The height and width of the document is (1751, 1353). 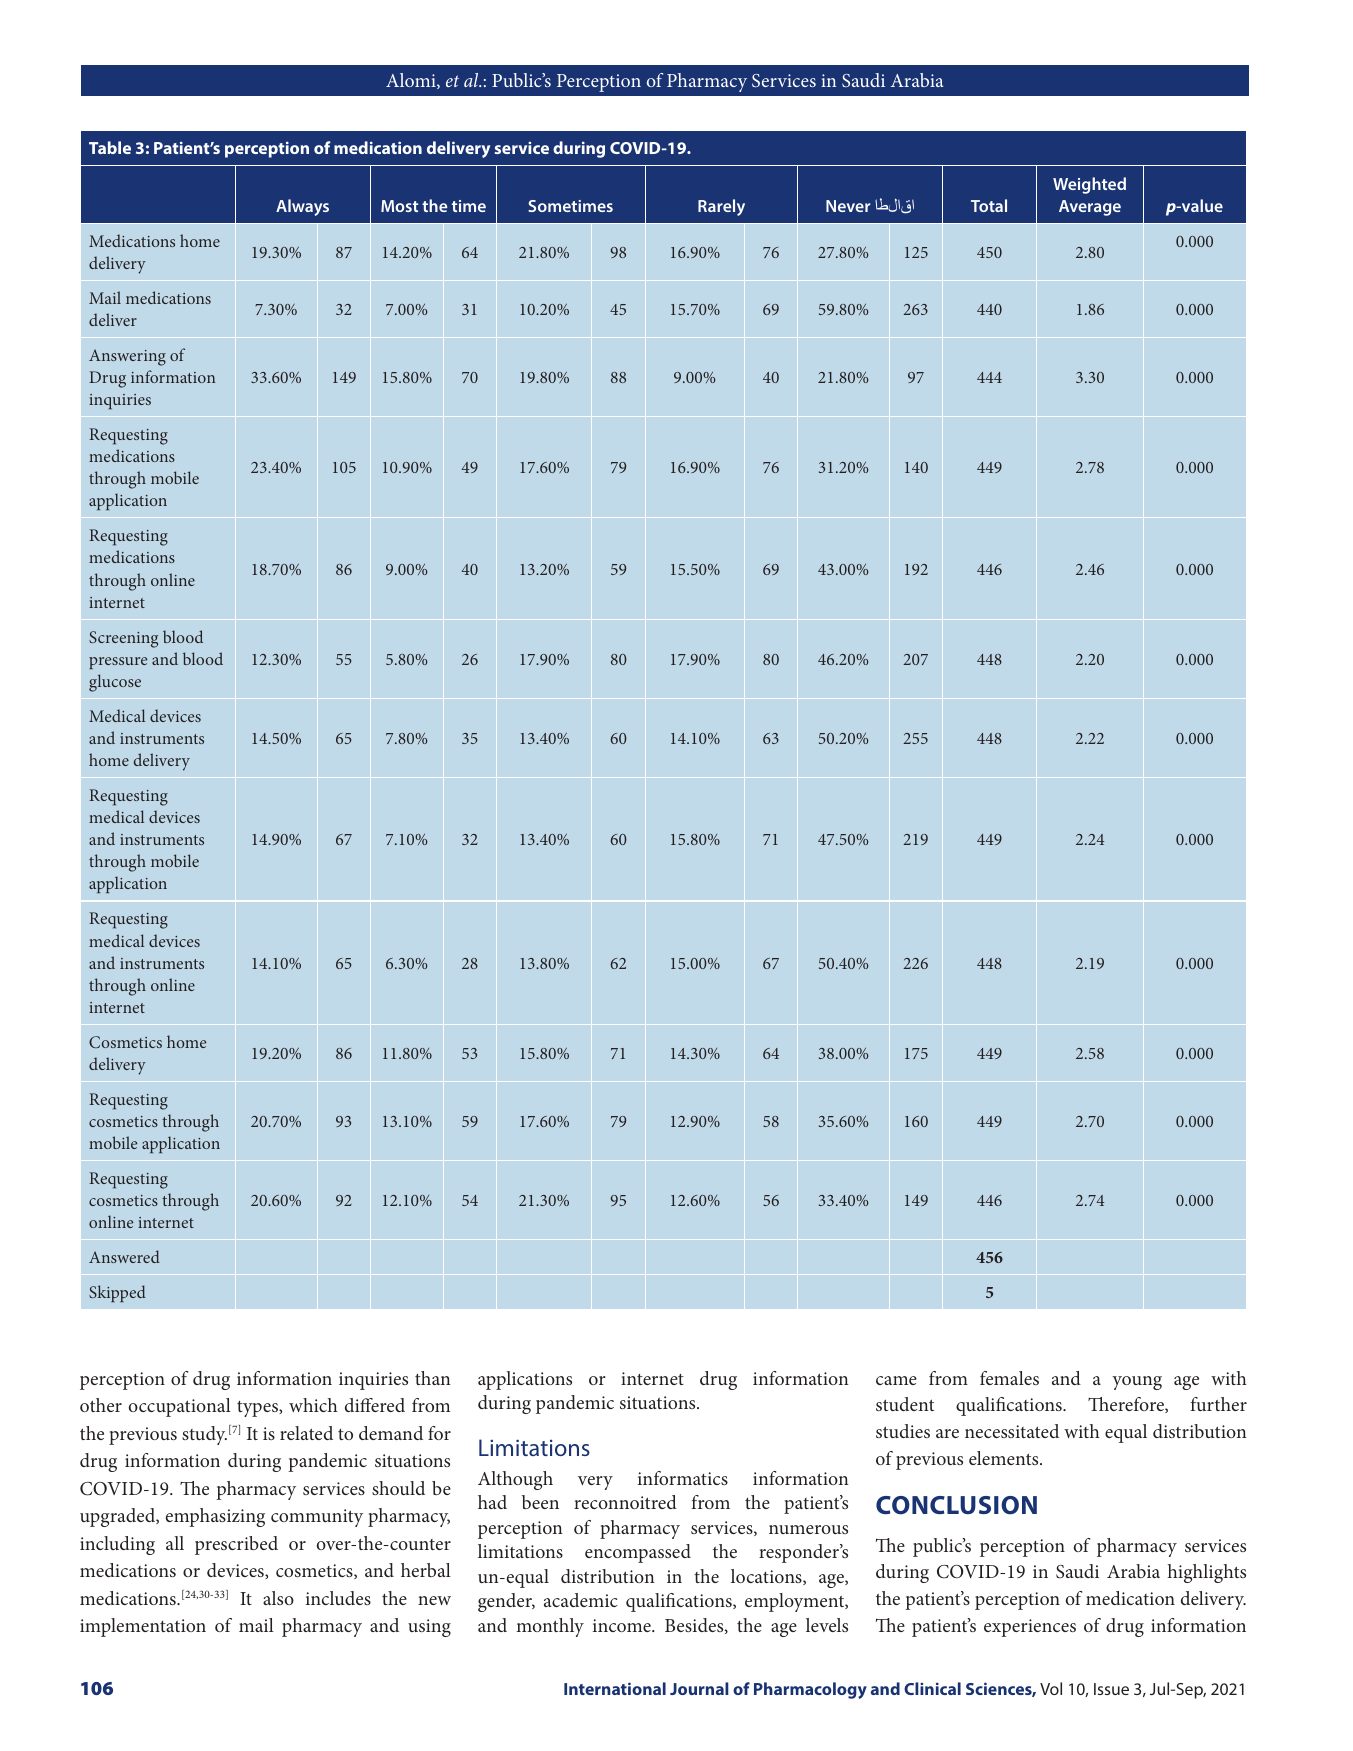 What do you see at coordinates (721, 207) in the document?
I see `Rarely` at bounding box center [721, 207].
